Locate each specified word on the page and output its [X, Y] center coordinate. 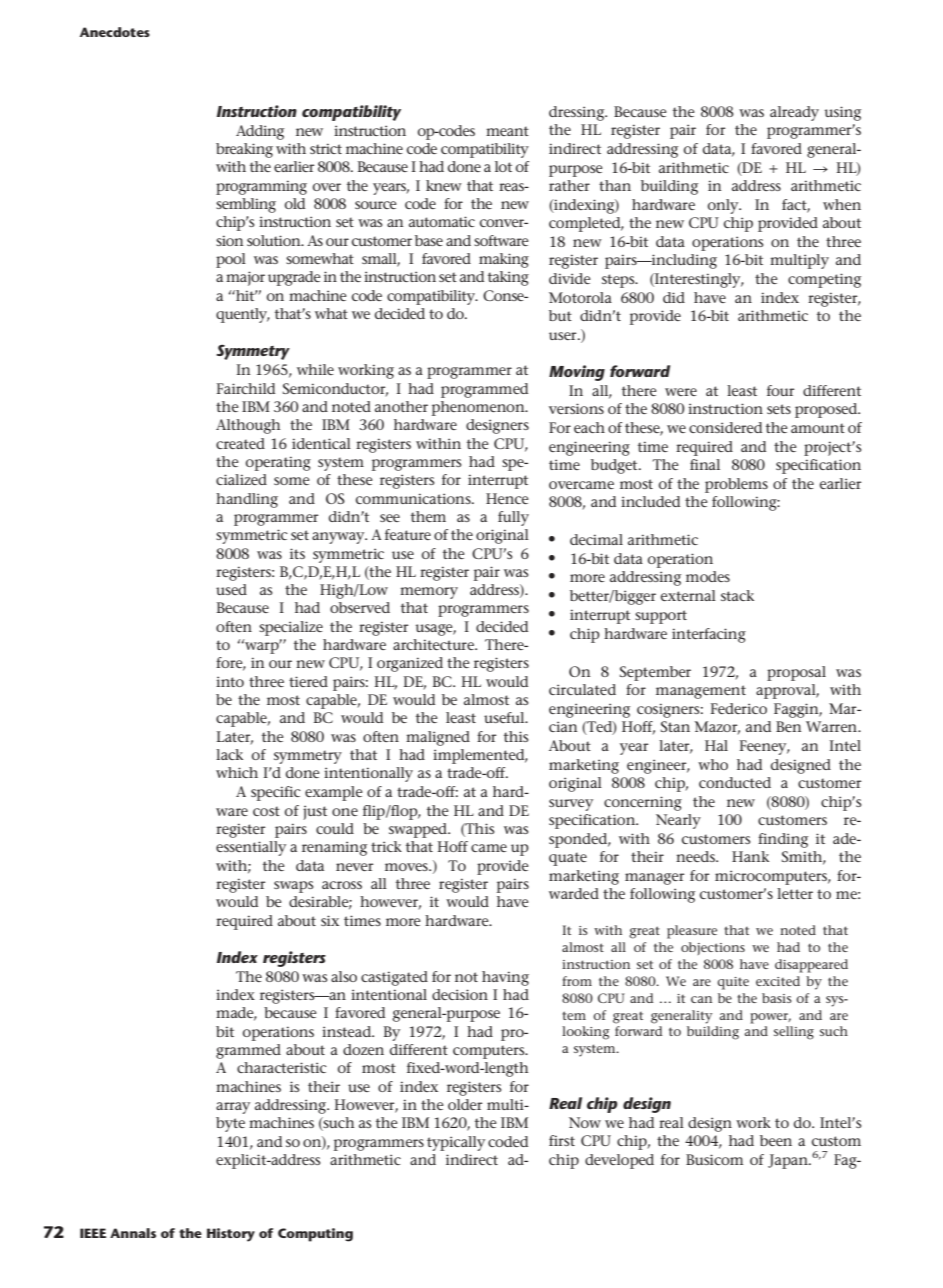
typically [456, 1143]
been [776, 1140]
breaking [244, 150]
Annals [133, 1233]
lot [503, 166]
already [794, 113]
